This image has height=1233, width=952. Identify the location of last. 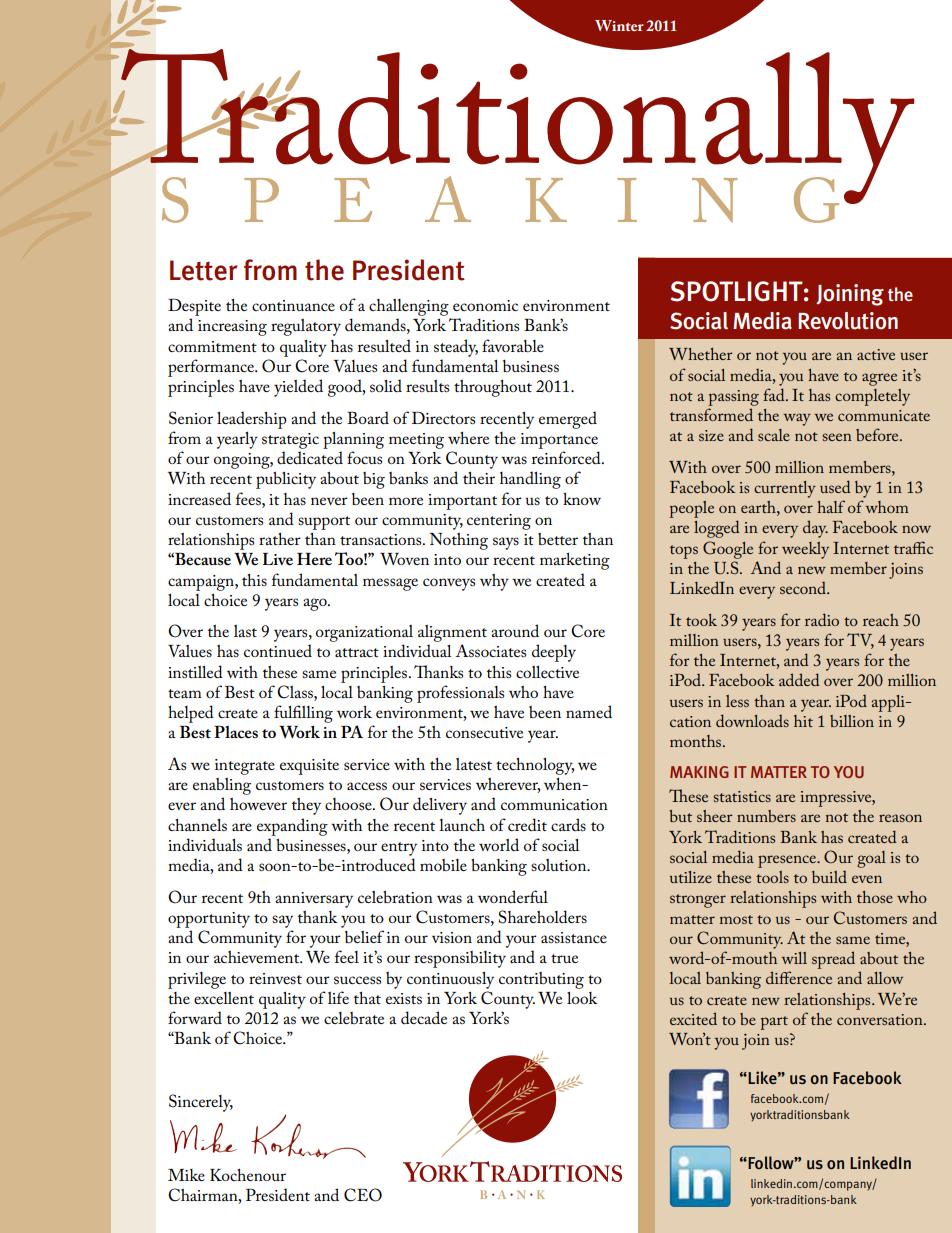
(245, 631).
